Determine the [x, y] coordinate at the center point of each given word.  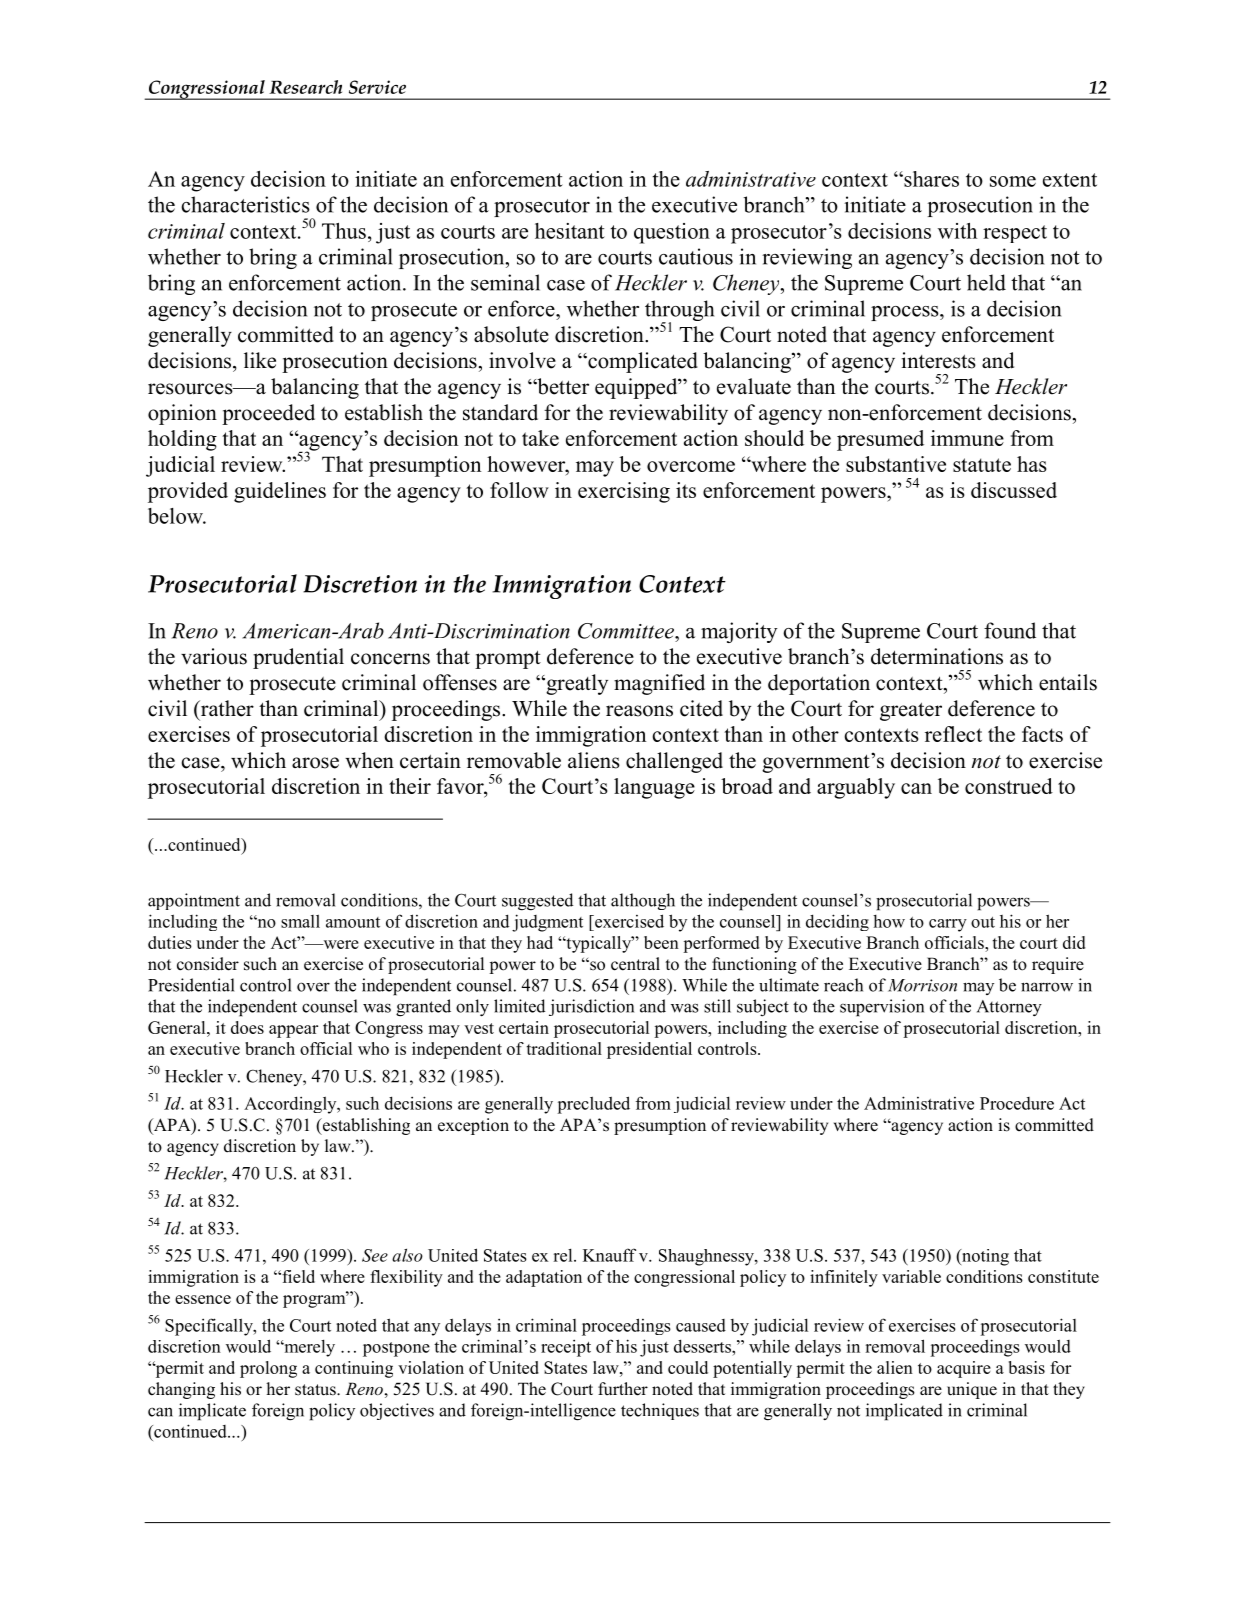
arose [315, 763]
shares [930, 179]
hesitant [570, 231]
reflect [953, 734]
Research [305, 87]
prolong [268, 1369]
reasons [639, 711]
